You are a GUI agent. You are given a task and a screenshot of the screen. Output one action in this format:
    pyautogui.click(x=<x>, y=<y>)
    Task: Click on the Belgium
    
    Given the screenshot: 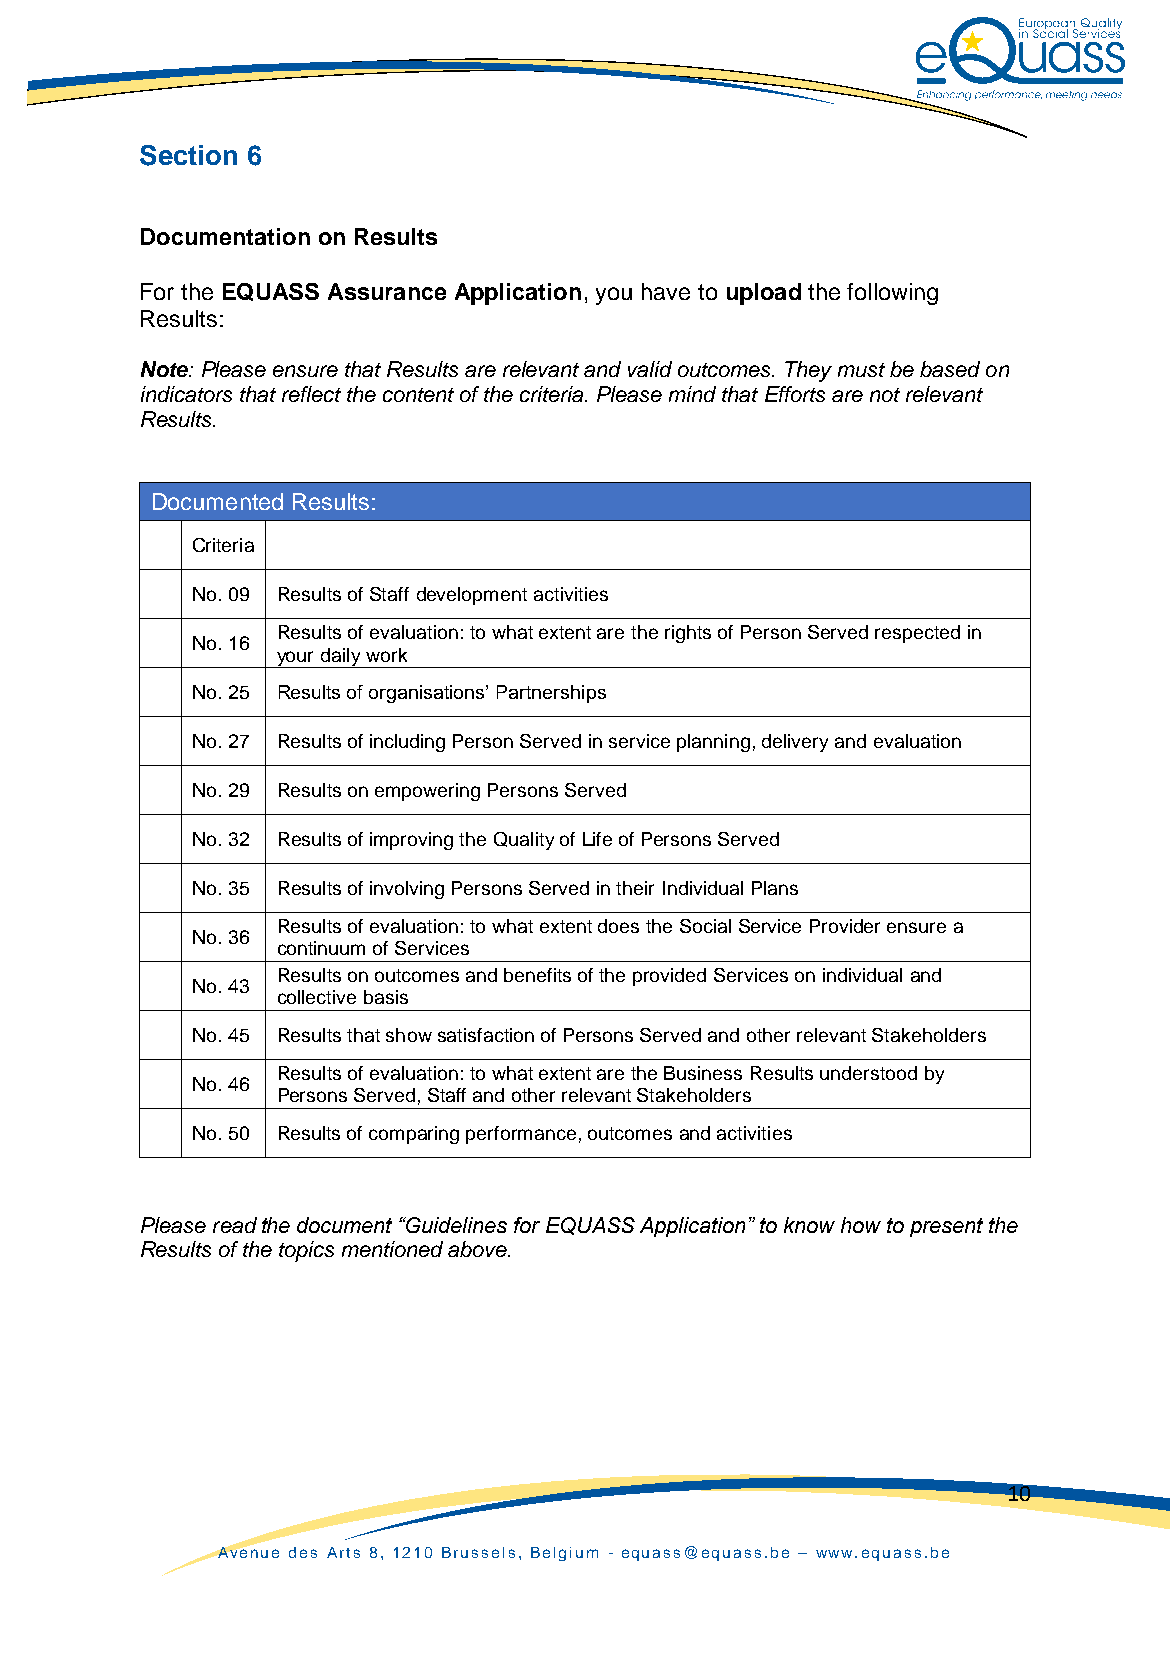 What is the action you would take?
    pyautogui.click(x=564, y=1554)
